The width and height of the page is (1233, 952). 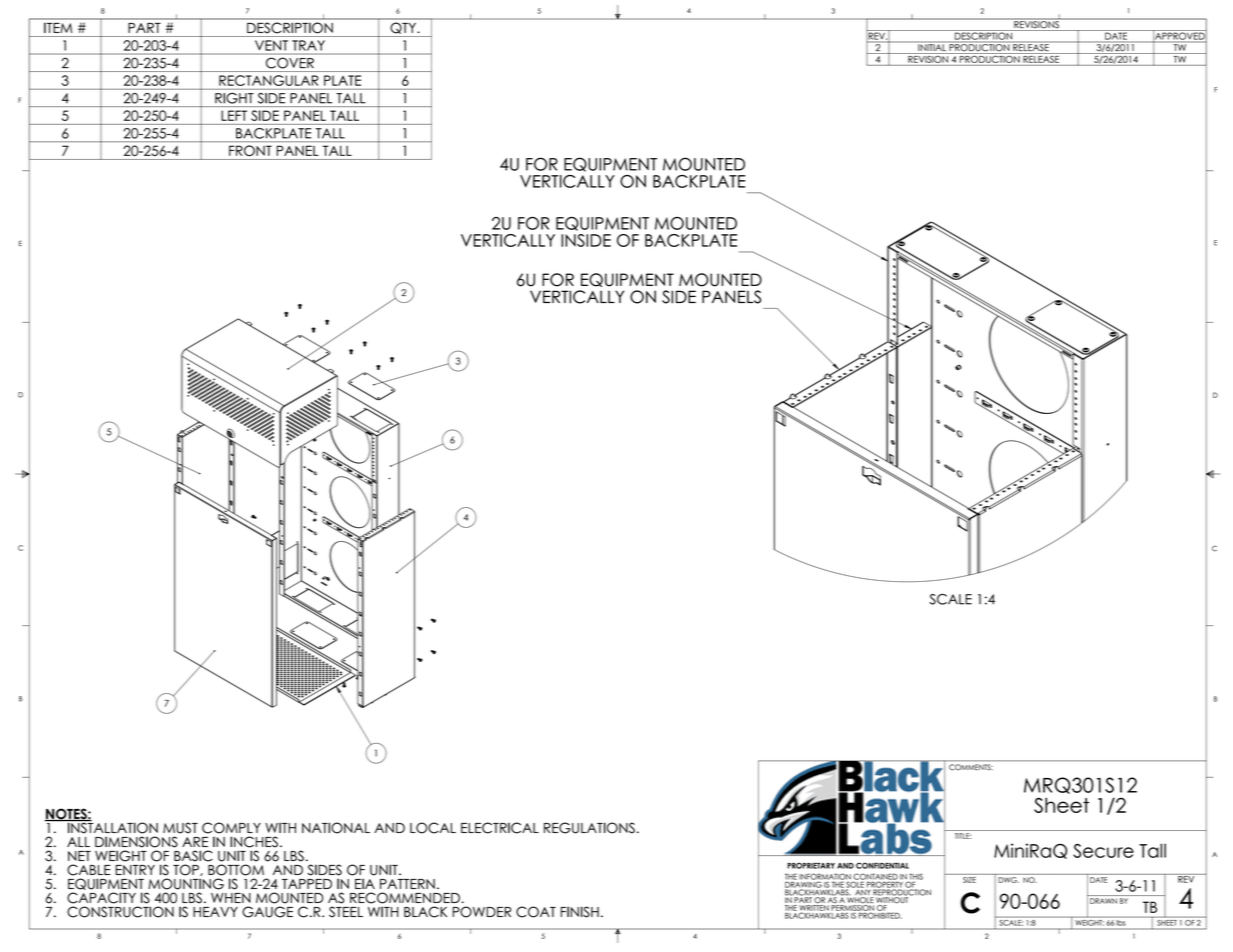 I want to click on REGULATIONS, so click(x=589, y=828).
